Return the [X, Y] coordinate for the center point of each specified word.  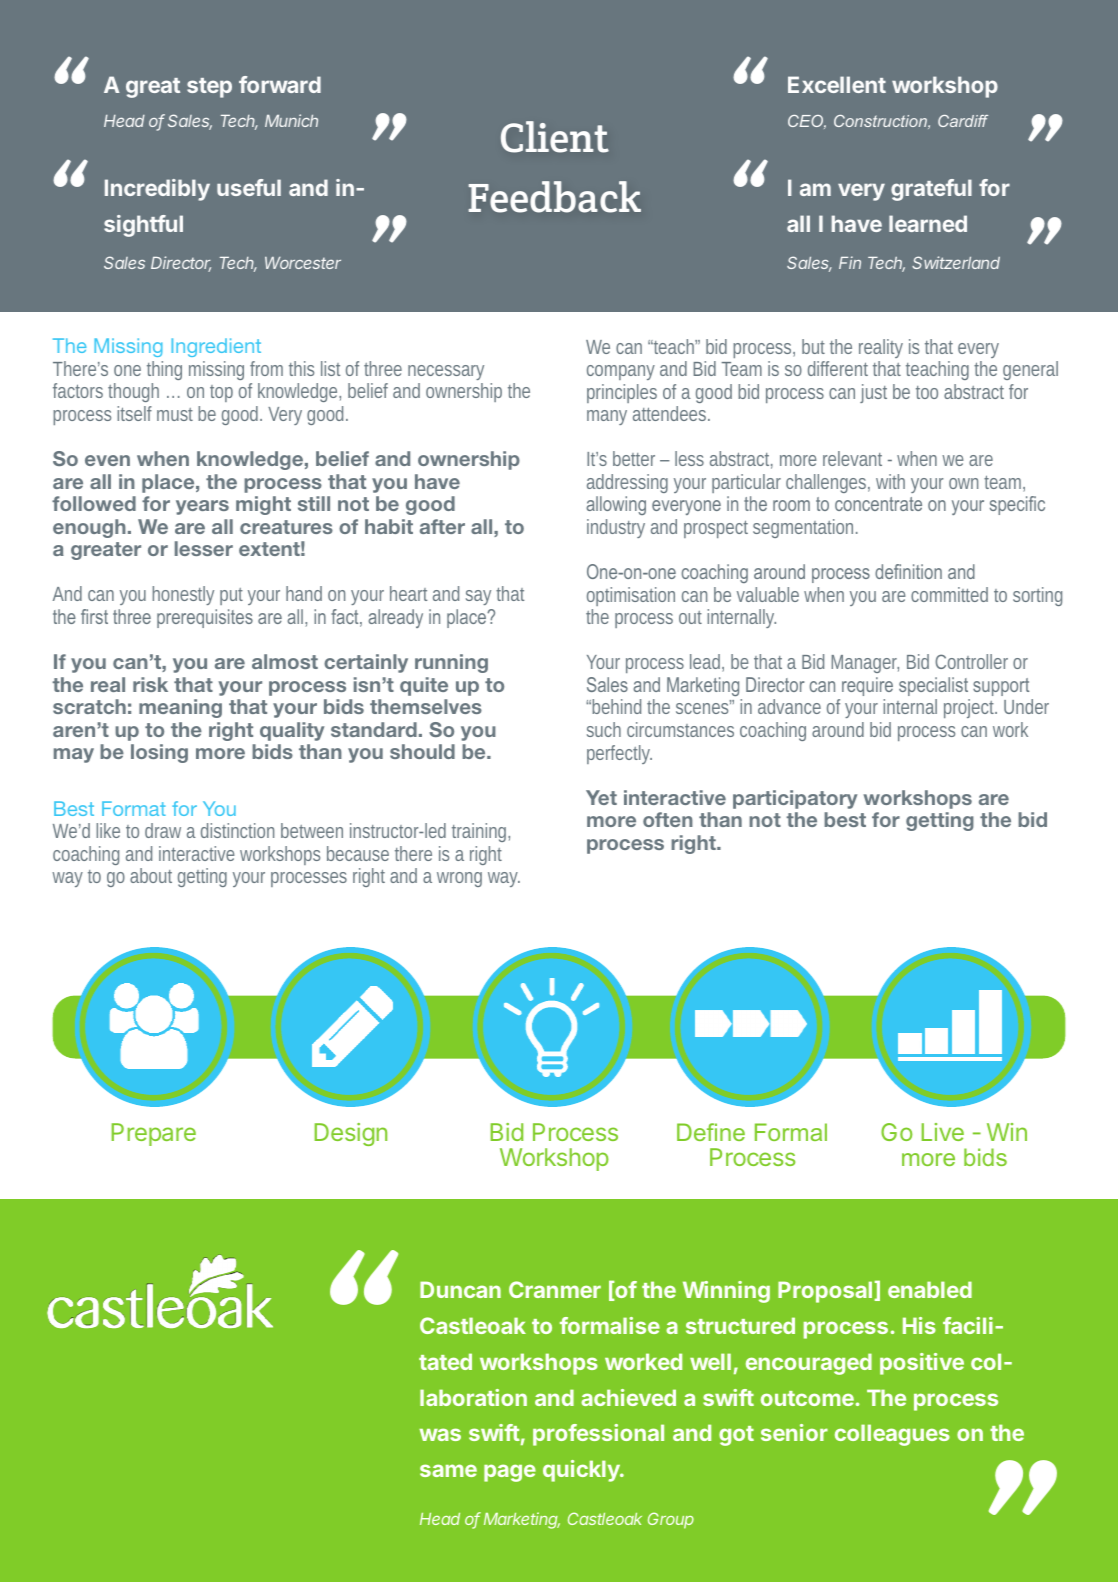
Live [943, 1132]
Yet [601, 797]
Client [555, 137]
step [209, 88]
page [510, 1473]
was [440, 1434]
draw [163, 830]
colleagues [892, 1435]
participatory [795, 799]
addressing [627, 485]
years [202, 507]
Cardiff [963, 121]
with [890, 481]
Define [711, 1132]
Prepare [154, 1134]
